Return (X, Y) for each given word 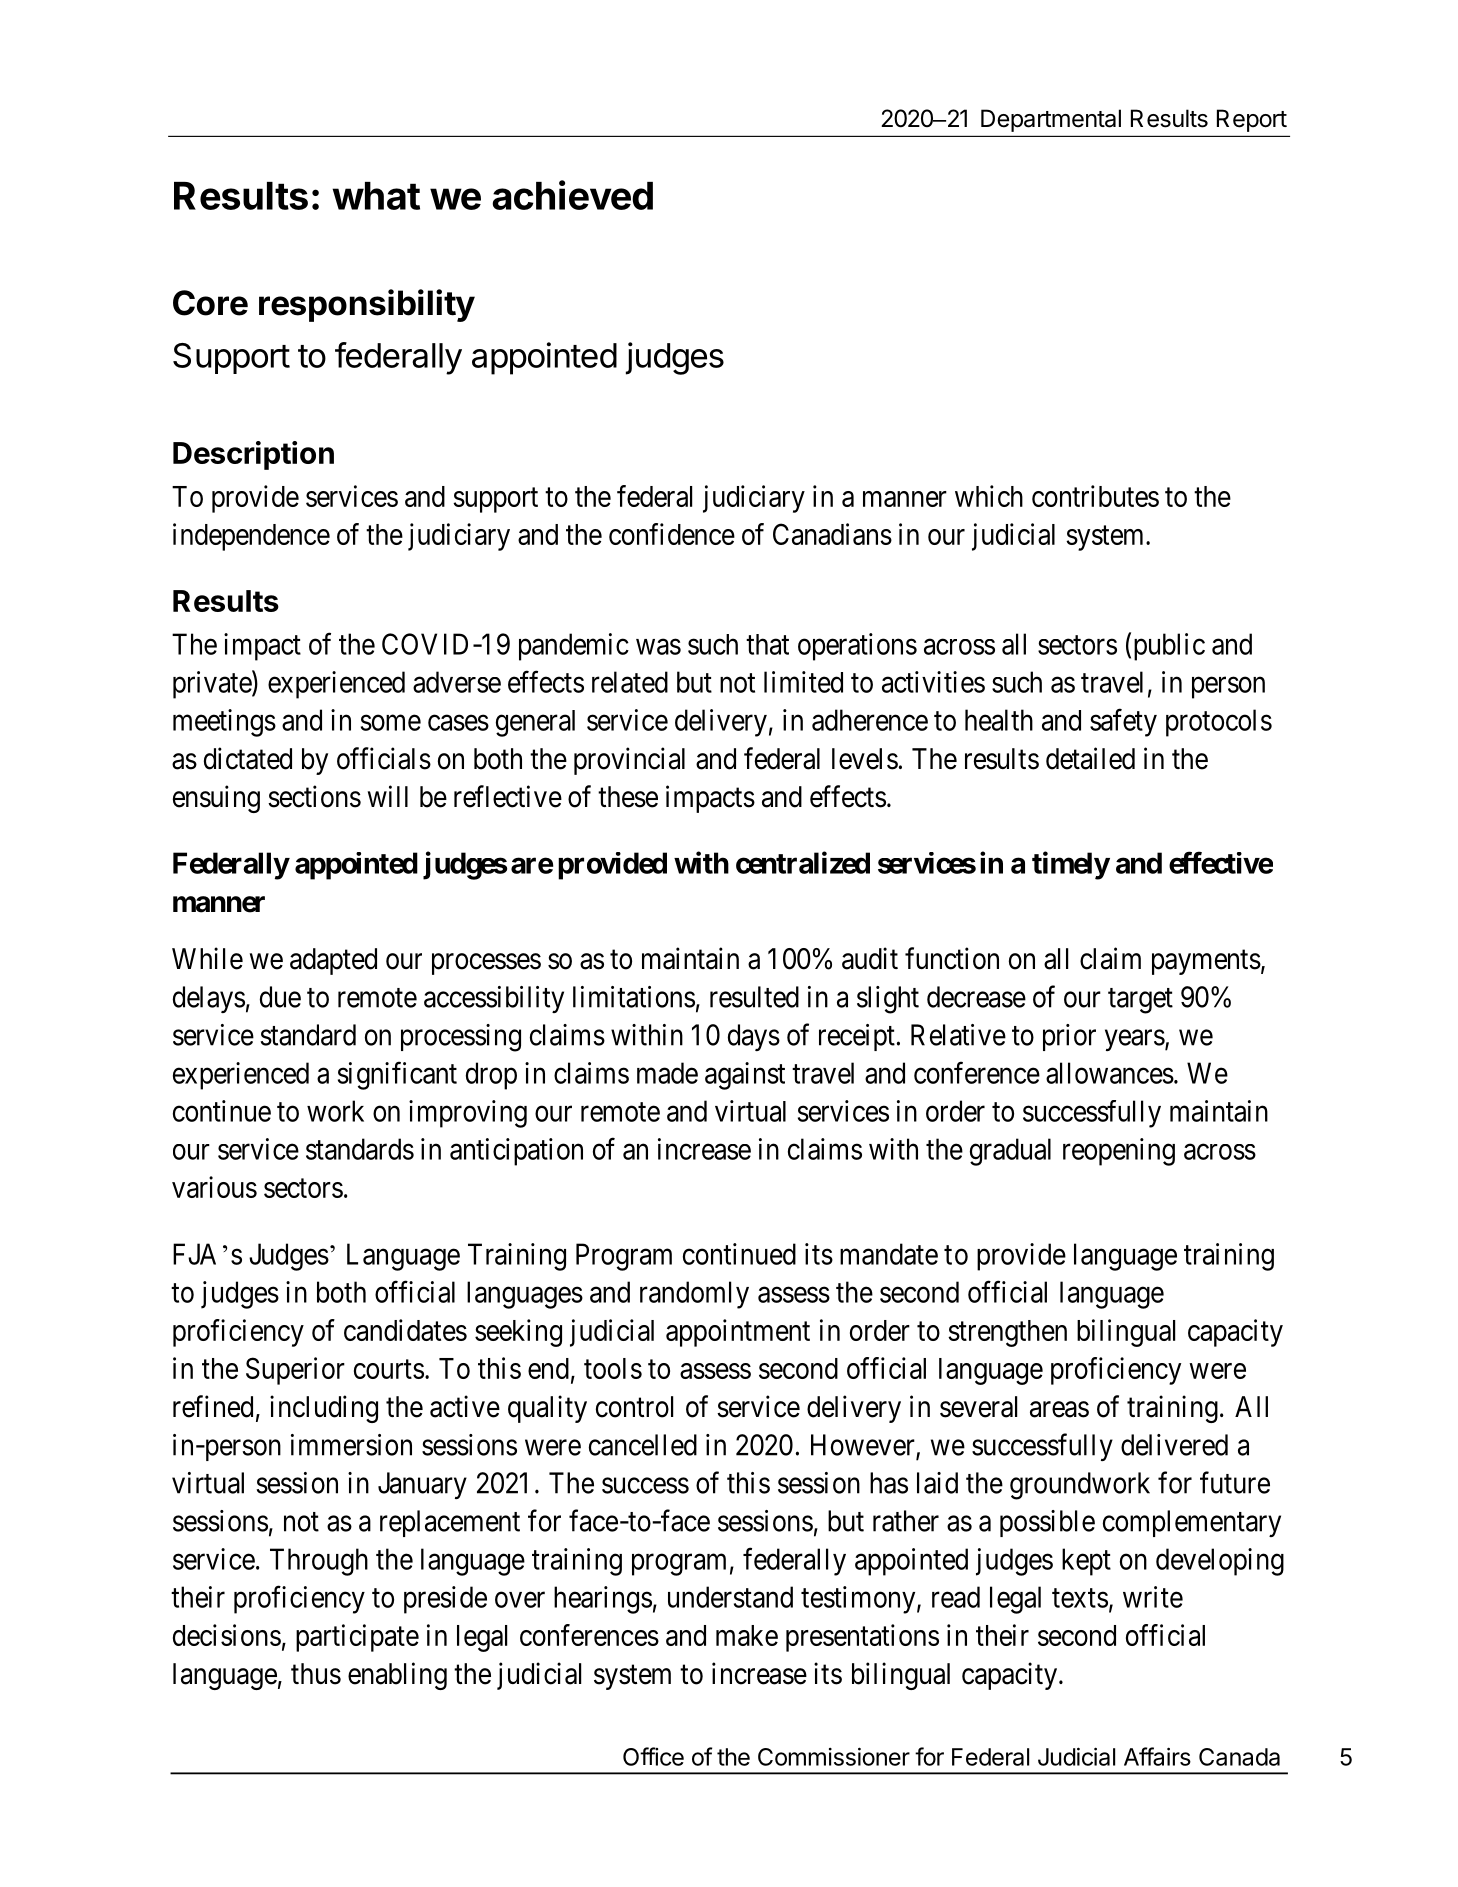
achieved (572, 195)
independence (251, 537)
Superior (295, 1371)
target (1140, 1001)
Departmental (1051, 120)
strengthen (1007, 1333)
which (989, 496)
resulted (754, 997)
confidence (672, 534)
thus (316, 1674)
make (747, 1635)
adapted (333, 961)
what (376, 196)
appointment (738, 1333)
